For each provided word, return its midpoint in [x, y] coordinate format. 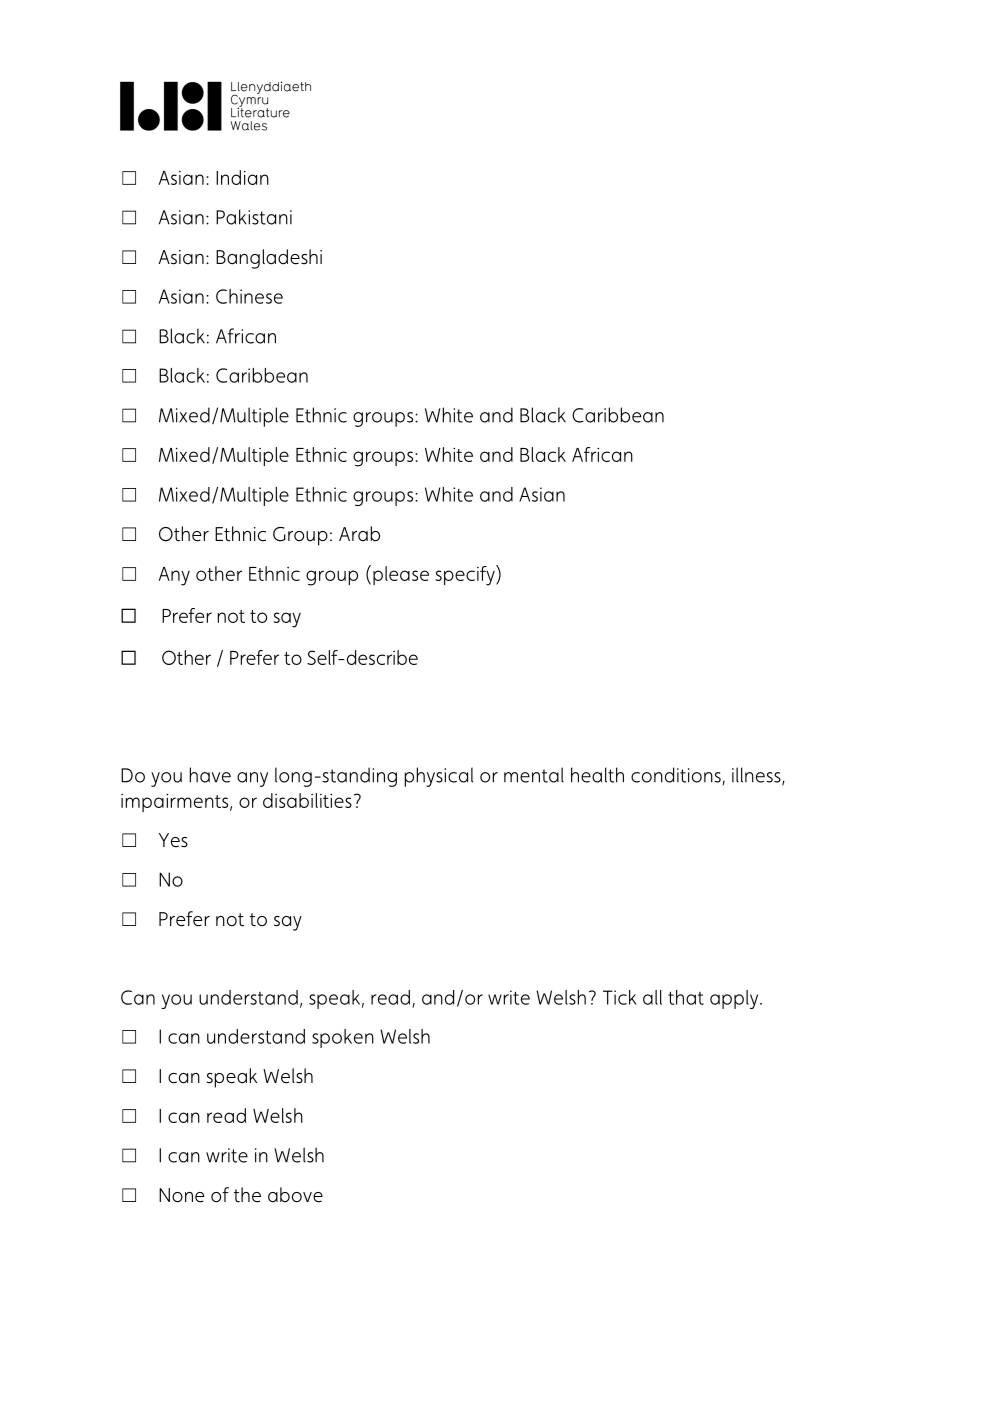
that [686, 997]
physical [438, 777]
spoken [343, 1038]
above [295, 1195]
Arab [359, 534]
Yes [173, 840]
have [210, 775]
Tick [620, 997]
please [401, 575]
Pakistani [254, 217]
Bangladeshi [269, 259]
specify [466, 575]
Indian [242, 177]
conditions [677, 776]
